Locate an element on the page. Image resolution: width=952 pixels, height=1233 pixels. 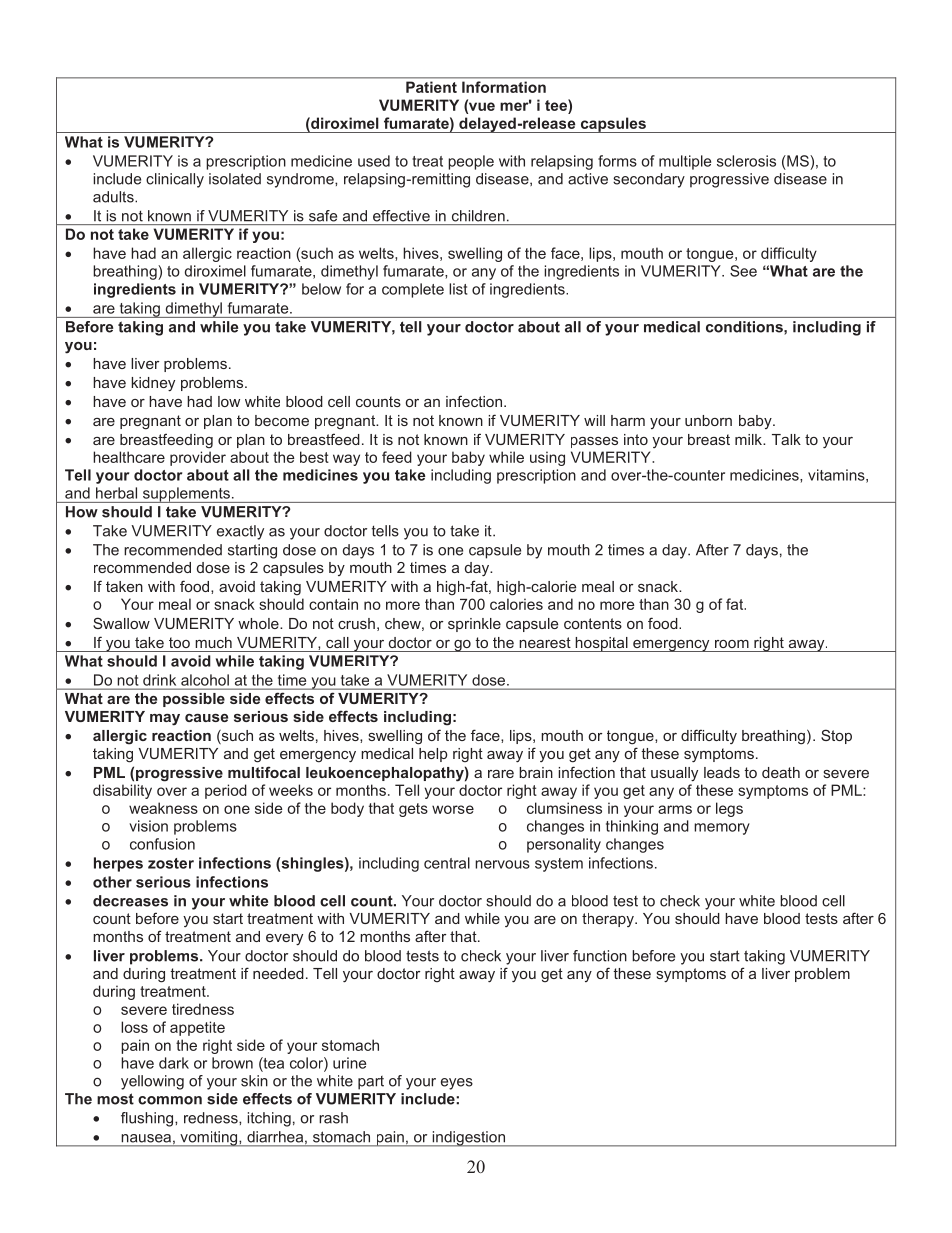
milk is located at coordinates (749, 439).
